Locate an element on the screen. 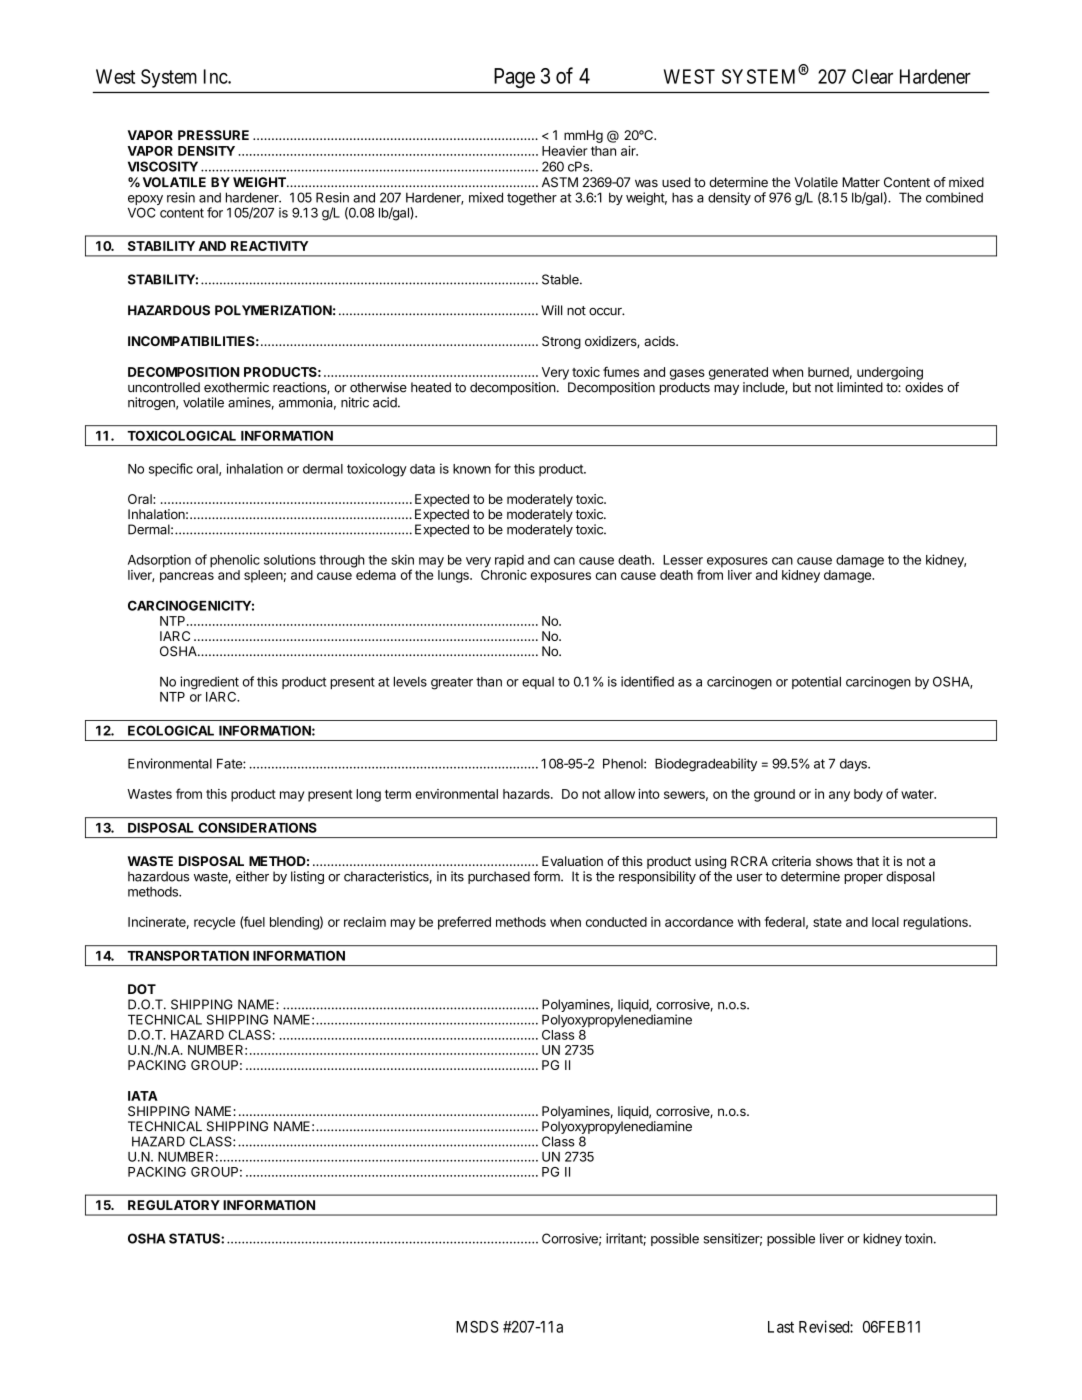 This screenshot has width=1082, height=1400. Heavier is located at coordinates (565, 151).
